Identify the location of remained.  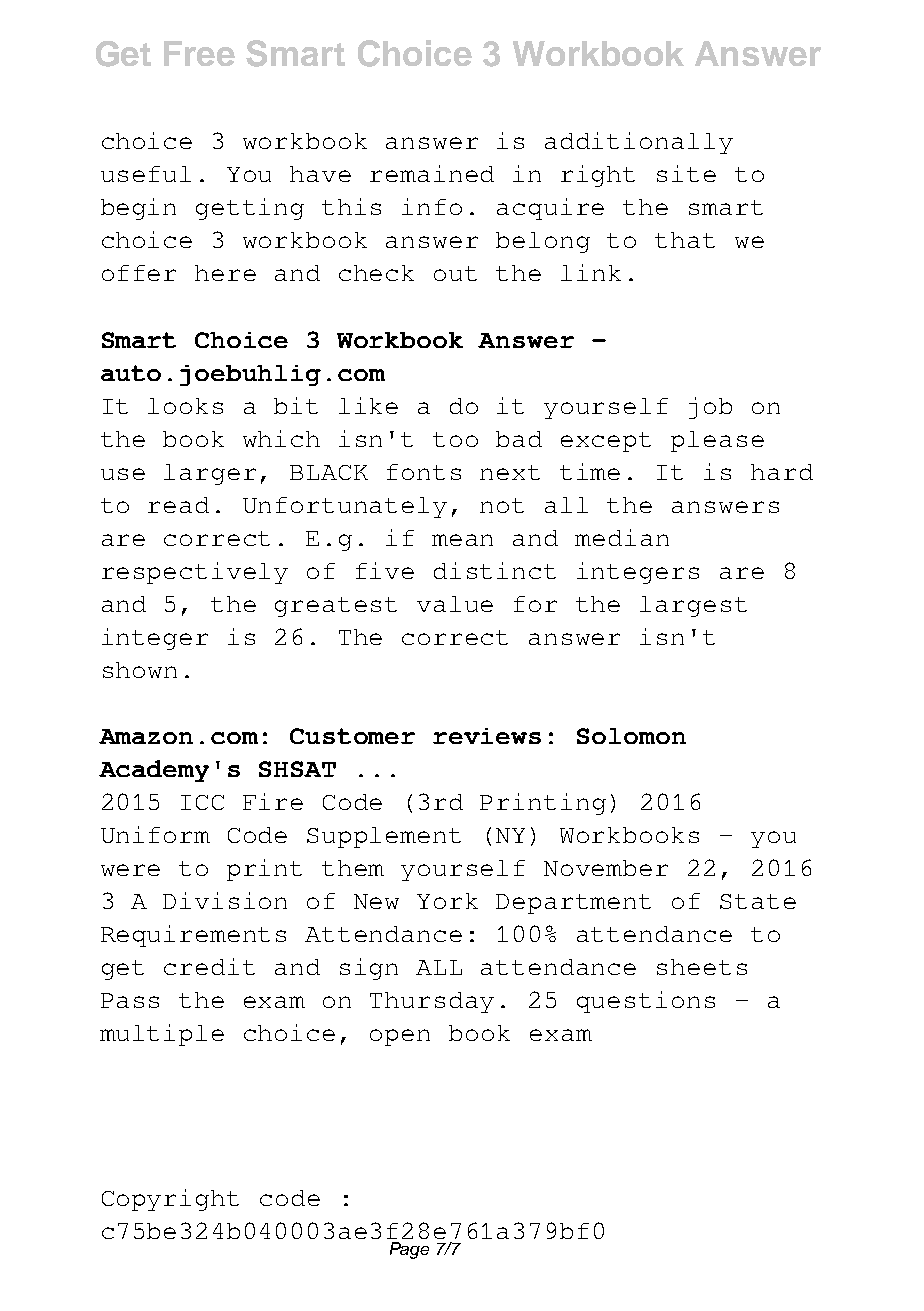
(432, 173).
